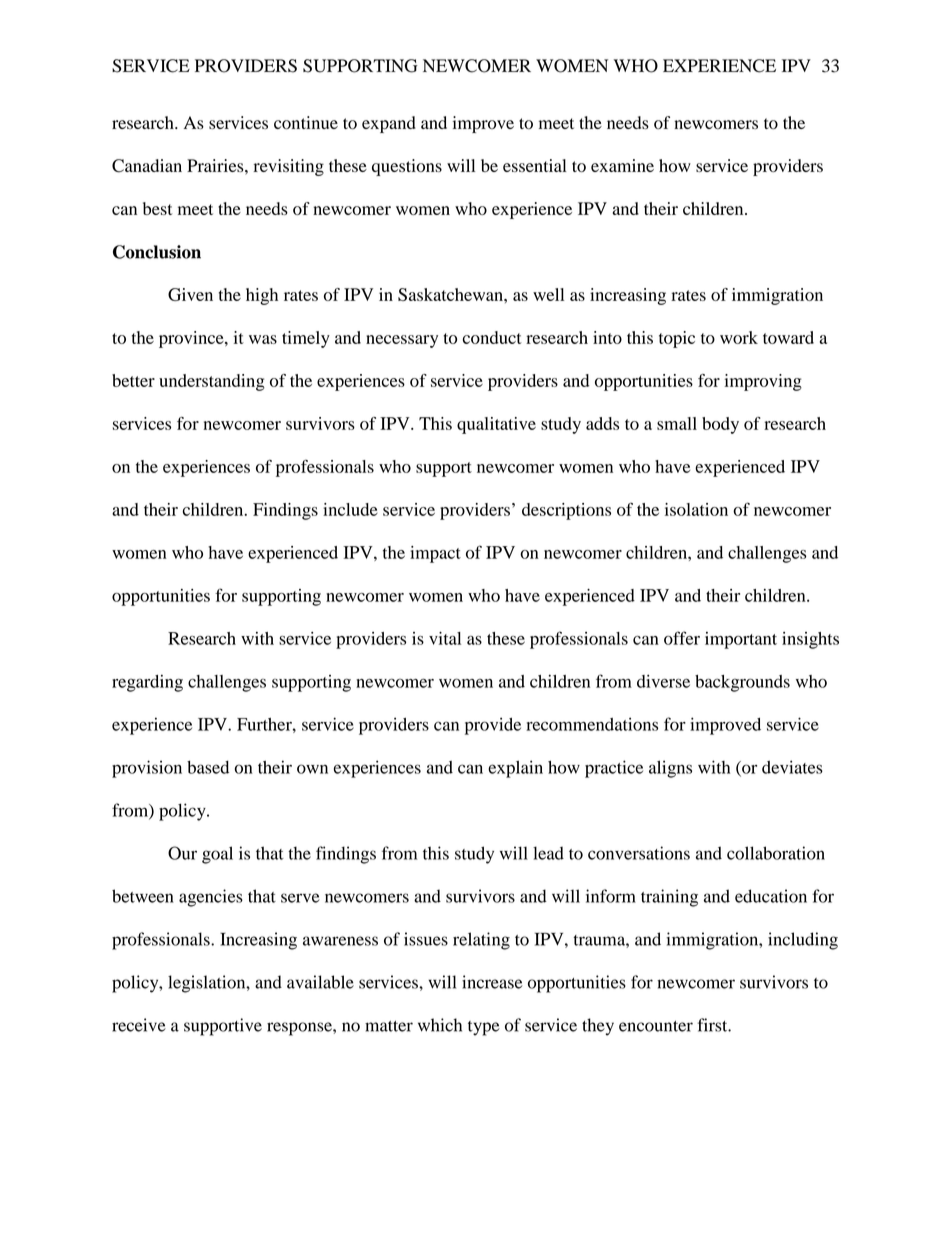  I want to click on qualitative, so click(496, 425).
